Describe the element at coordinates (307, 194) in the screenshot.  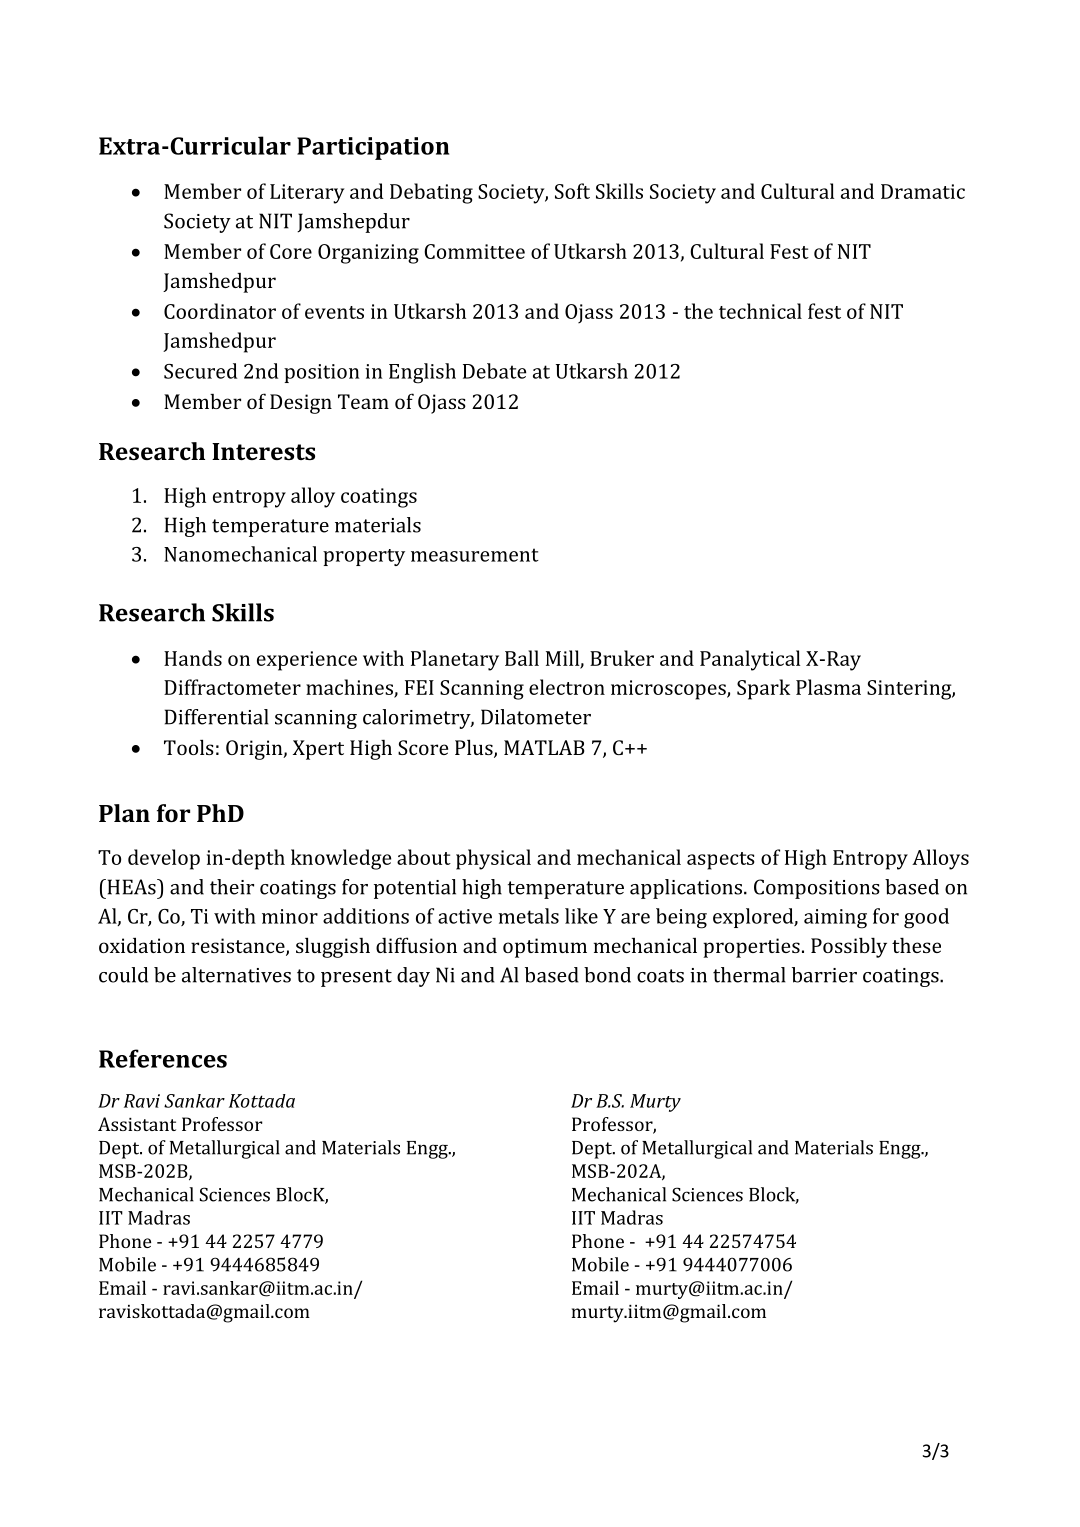
I see `Literary` at that location.
